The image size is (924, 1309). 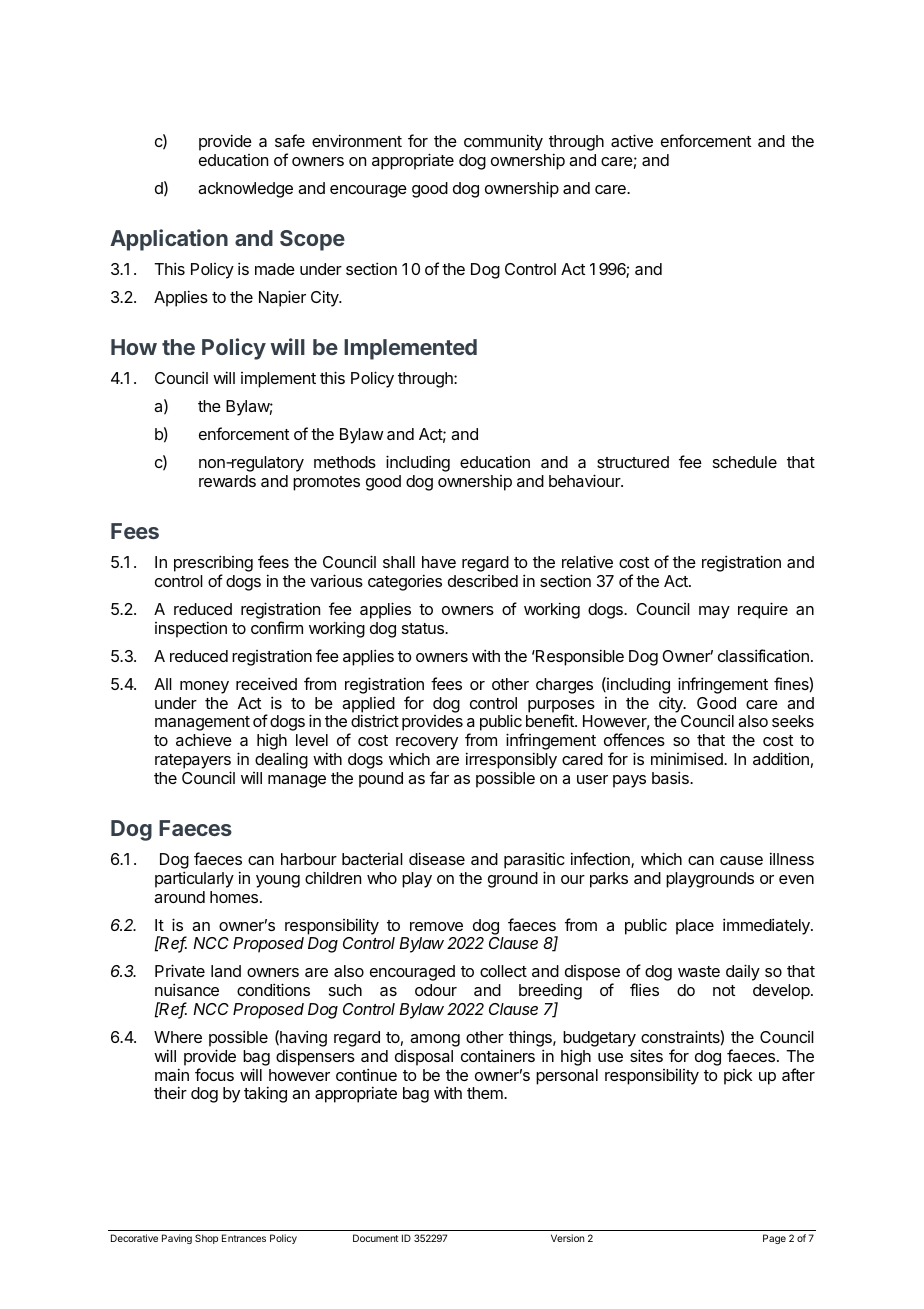 What do you see at coordinates (503, 142) in the screenshot?
I see `community` at bounding box center [503, 142].
